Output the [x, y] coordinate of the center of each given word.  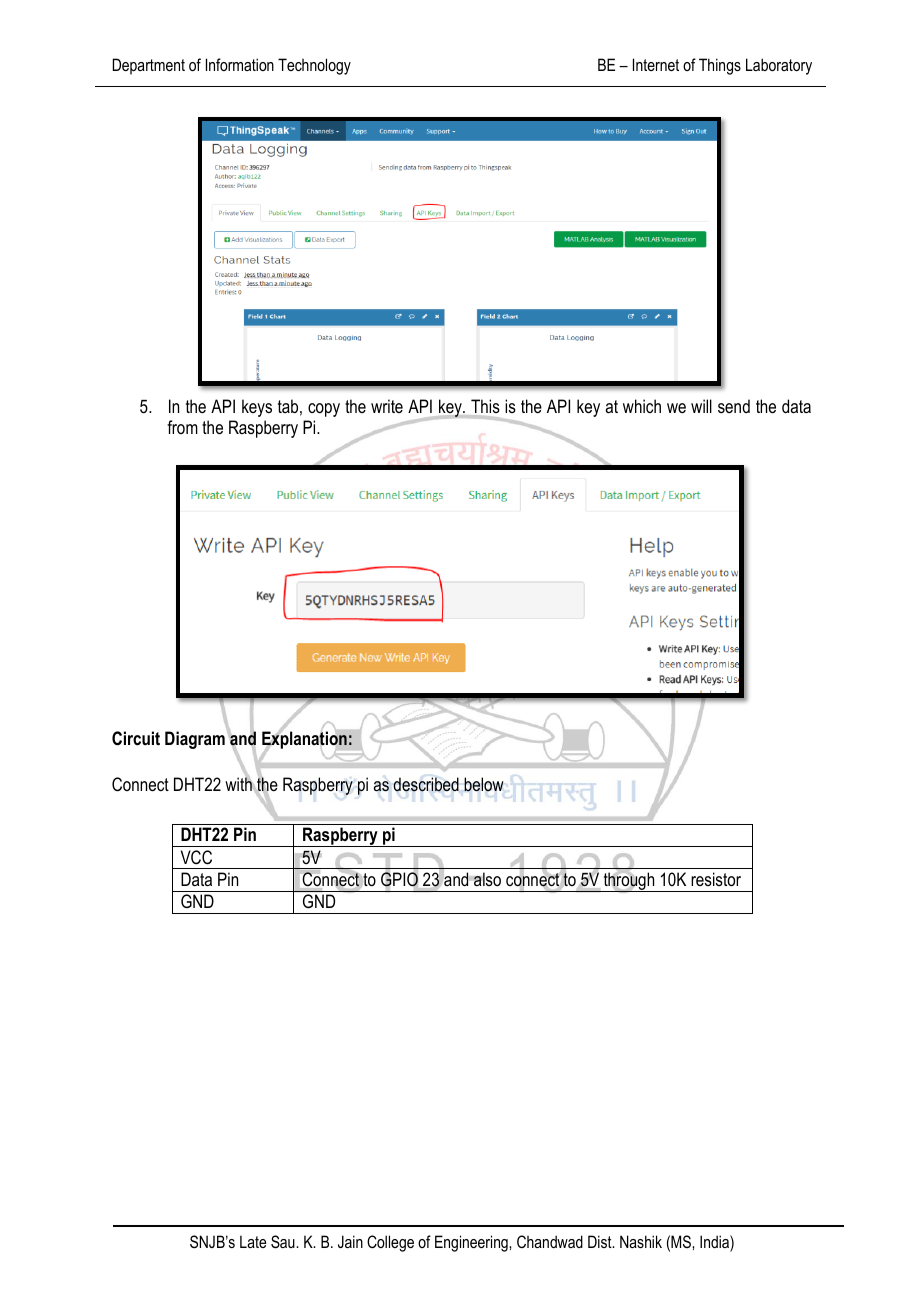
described [426, 784]
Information [240, 64]
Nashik [641, 1241]
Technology [314, 66]
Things [720, 66]
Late [253, 1241]
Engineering [472, 1243]
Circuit [136, 738]
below [484, 784]
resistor [716, 879]
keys [257, 408]
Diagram [195, 740]
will [701, 406]
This [485, 407]
